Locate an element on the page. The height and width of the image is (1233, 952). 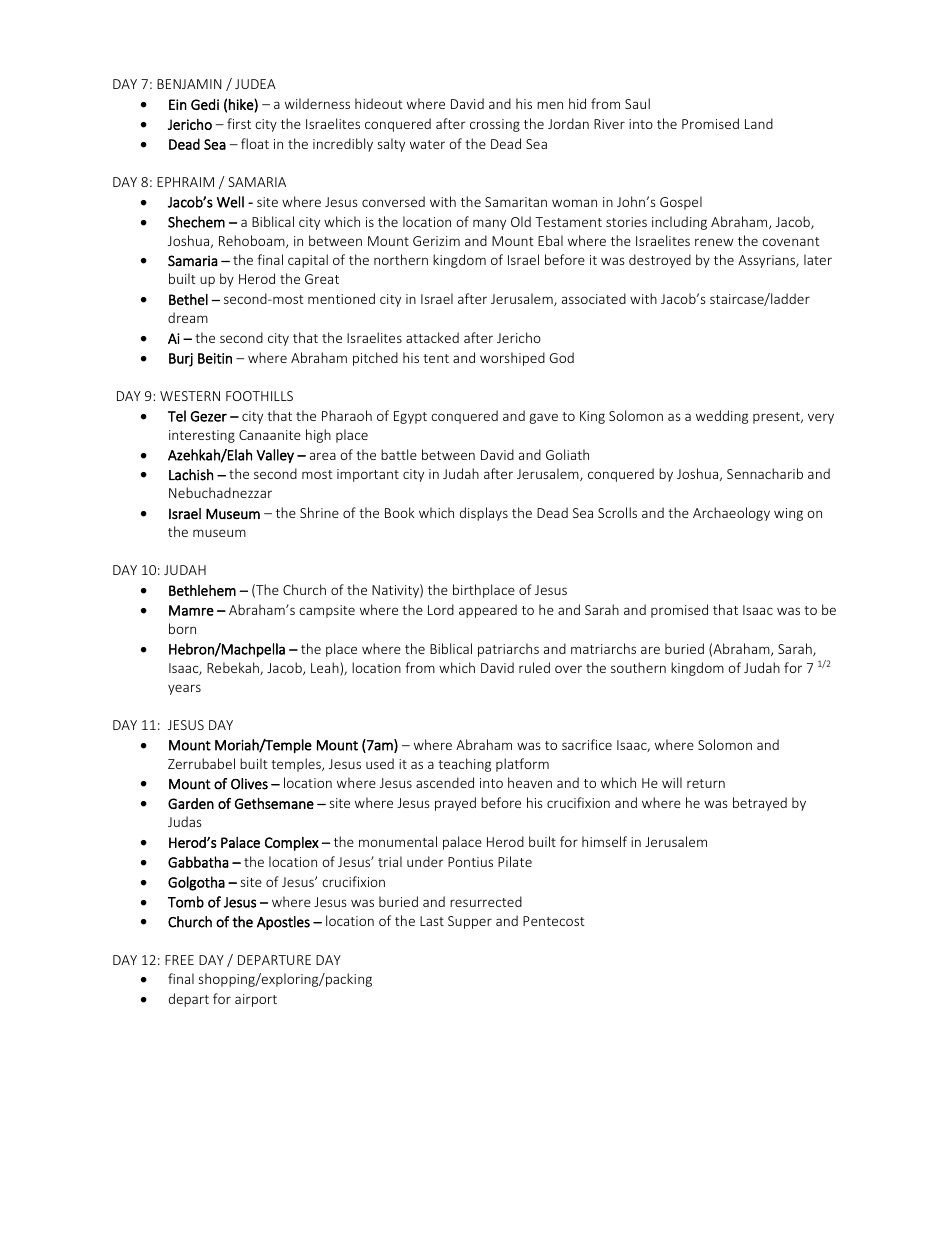
first is located at coordinates (239, 123).
